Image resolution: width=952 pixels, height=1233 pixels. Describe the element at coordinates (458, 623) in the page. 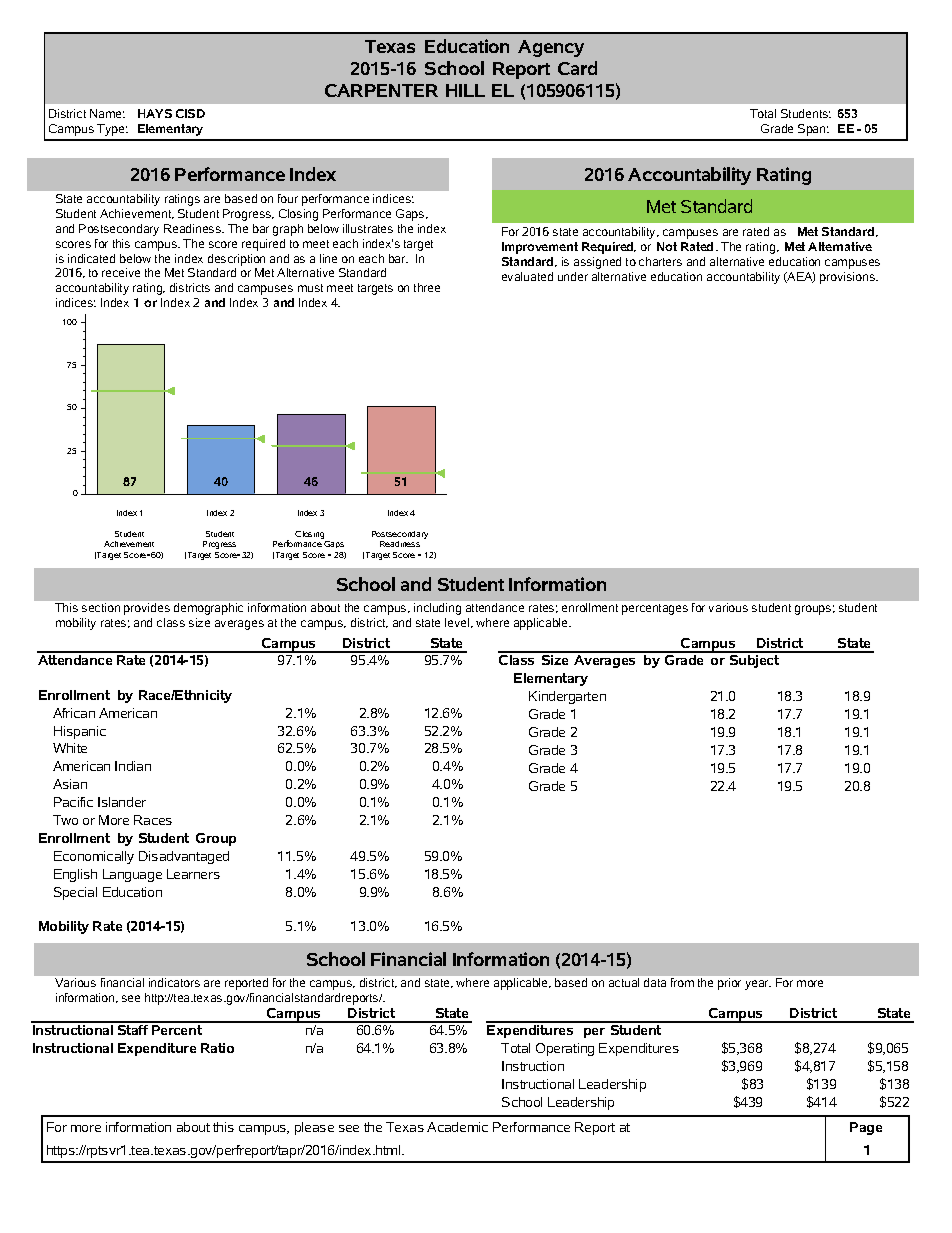

I see `level` at that location.
